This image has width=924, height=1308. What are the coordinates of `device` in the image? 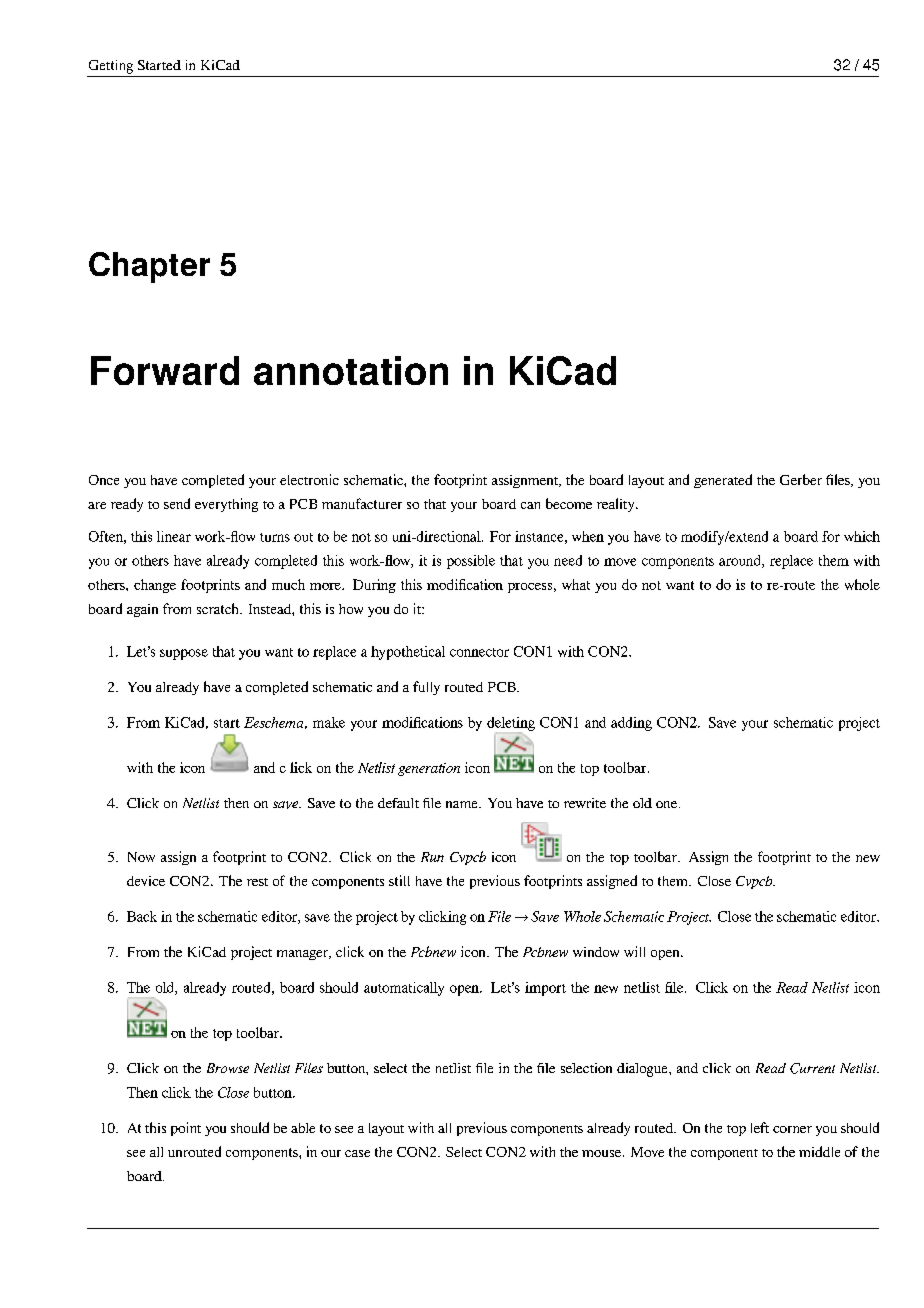 It's located at (146, 881).
